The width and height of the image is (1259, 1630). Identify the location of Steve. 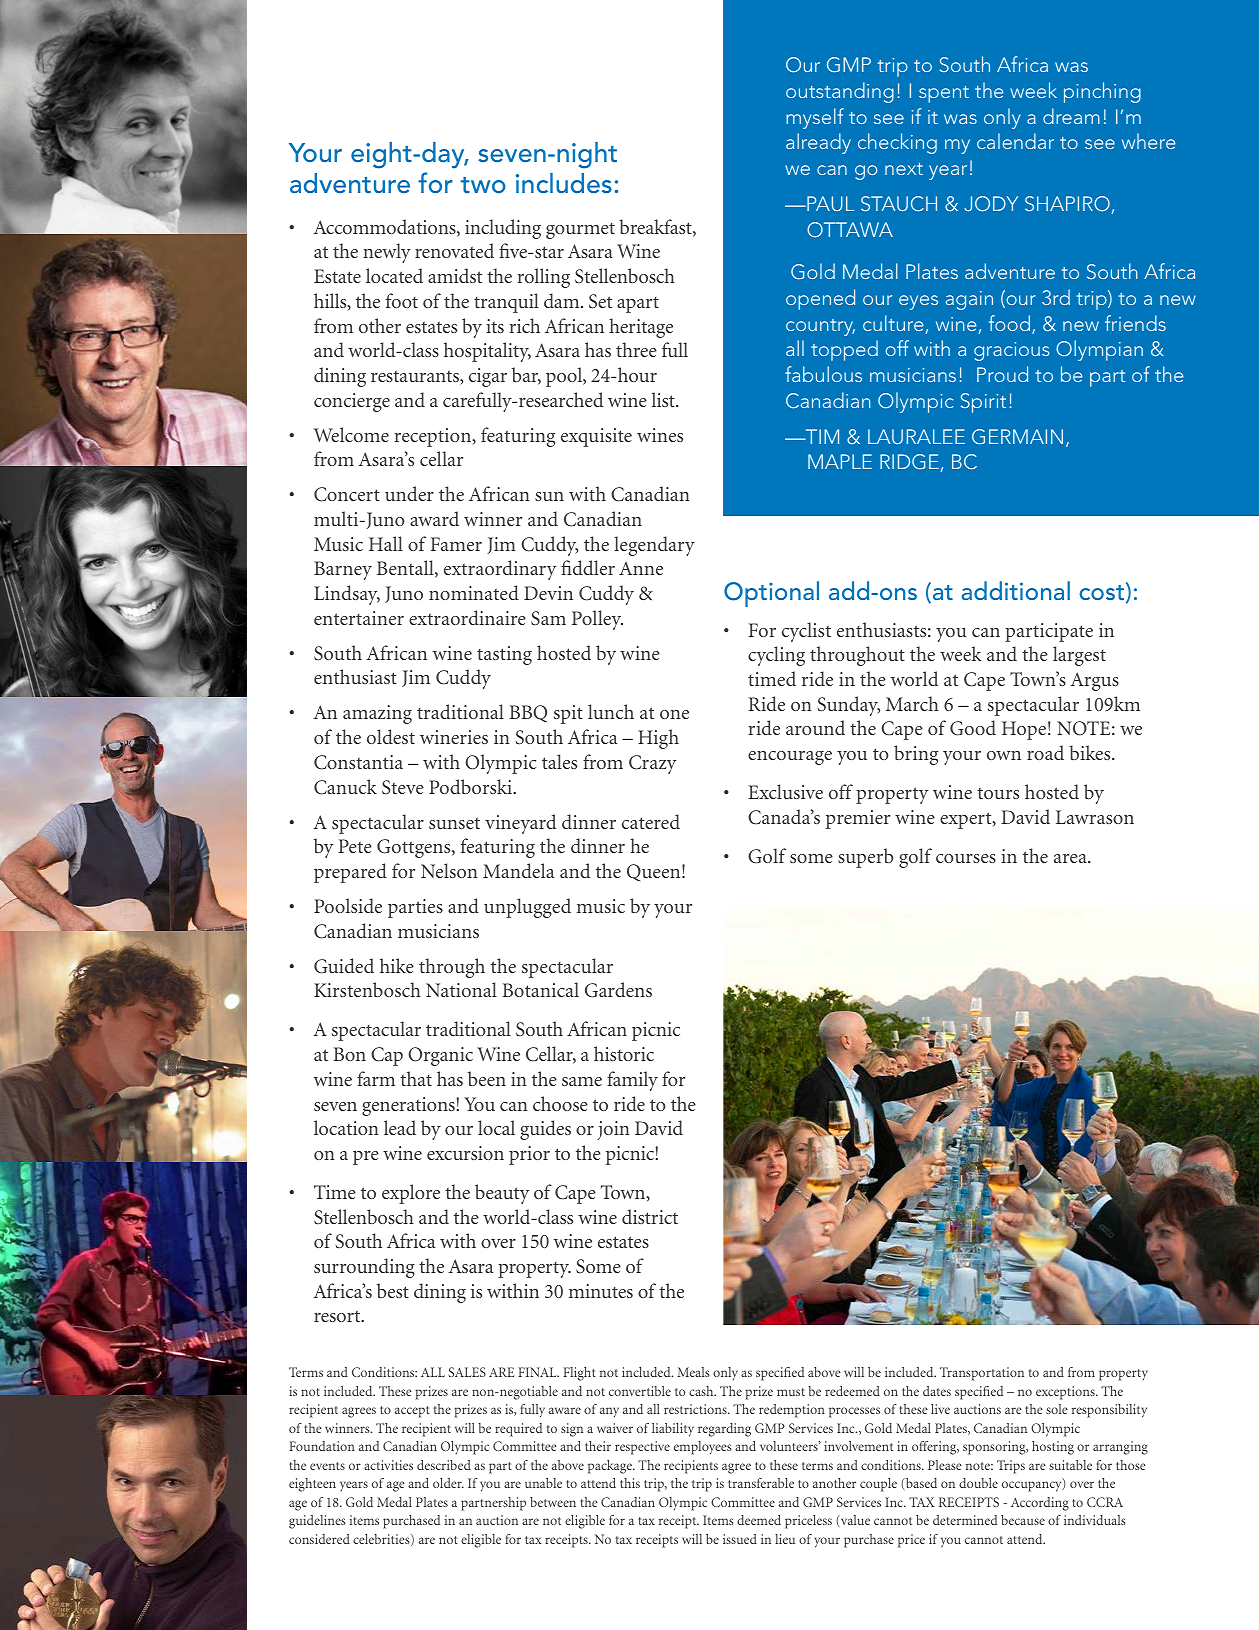
(403, 787).
